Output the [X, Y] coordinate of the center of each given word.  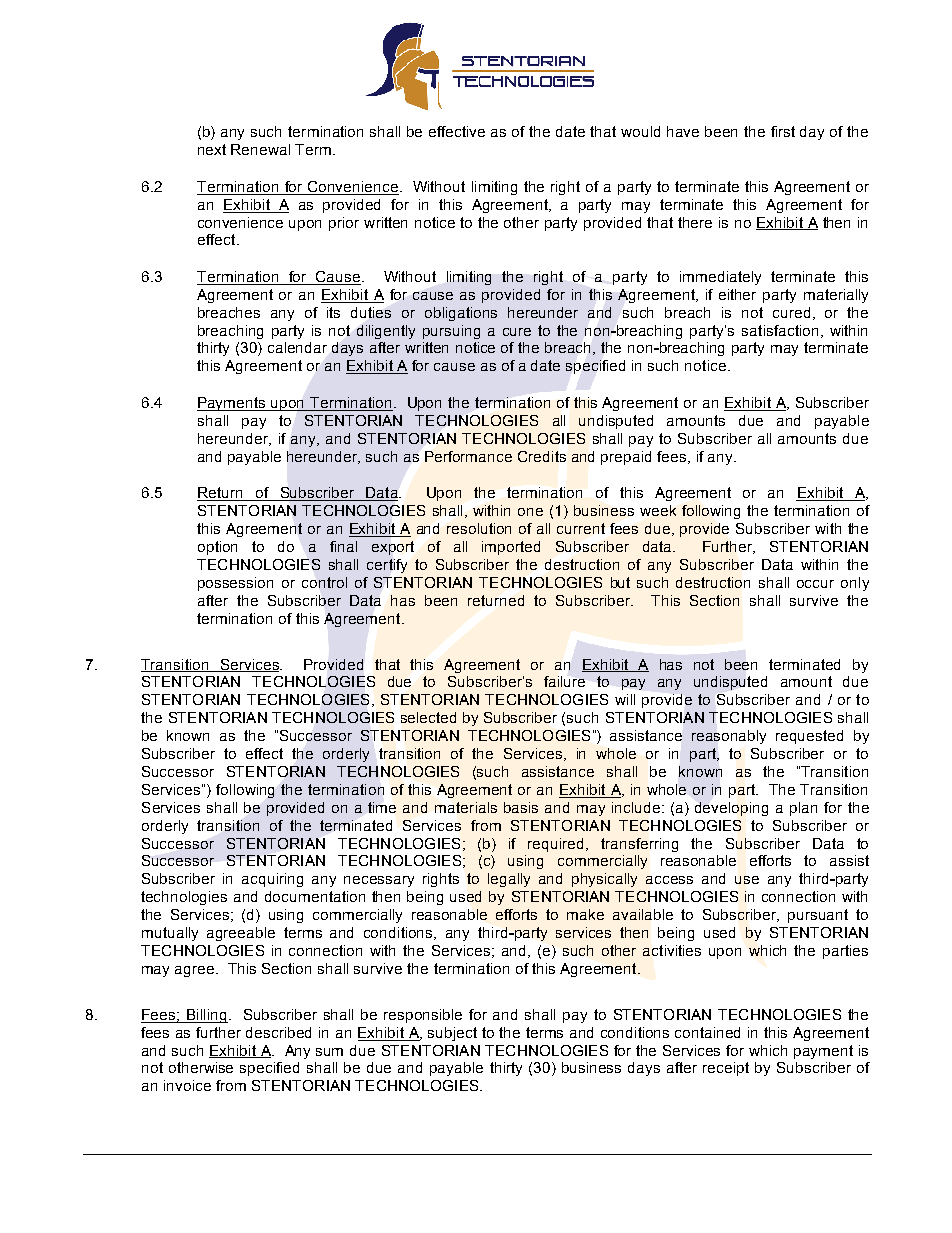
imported [511, 548]
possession [235, 584]
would [640, 131]
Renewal [260, 149]
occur [815, 584]
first [783, 131]
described [278, 1032]
